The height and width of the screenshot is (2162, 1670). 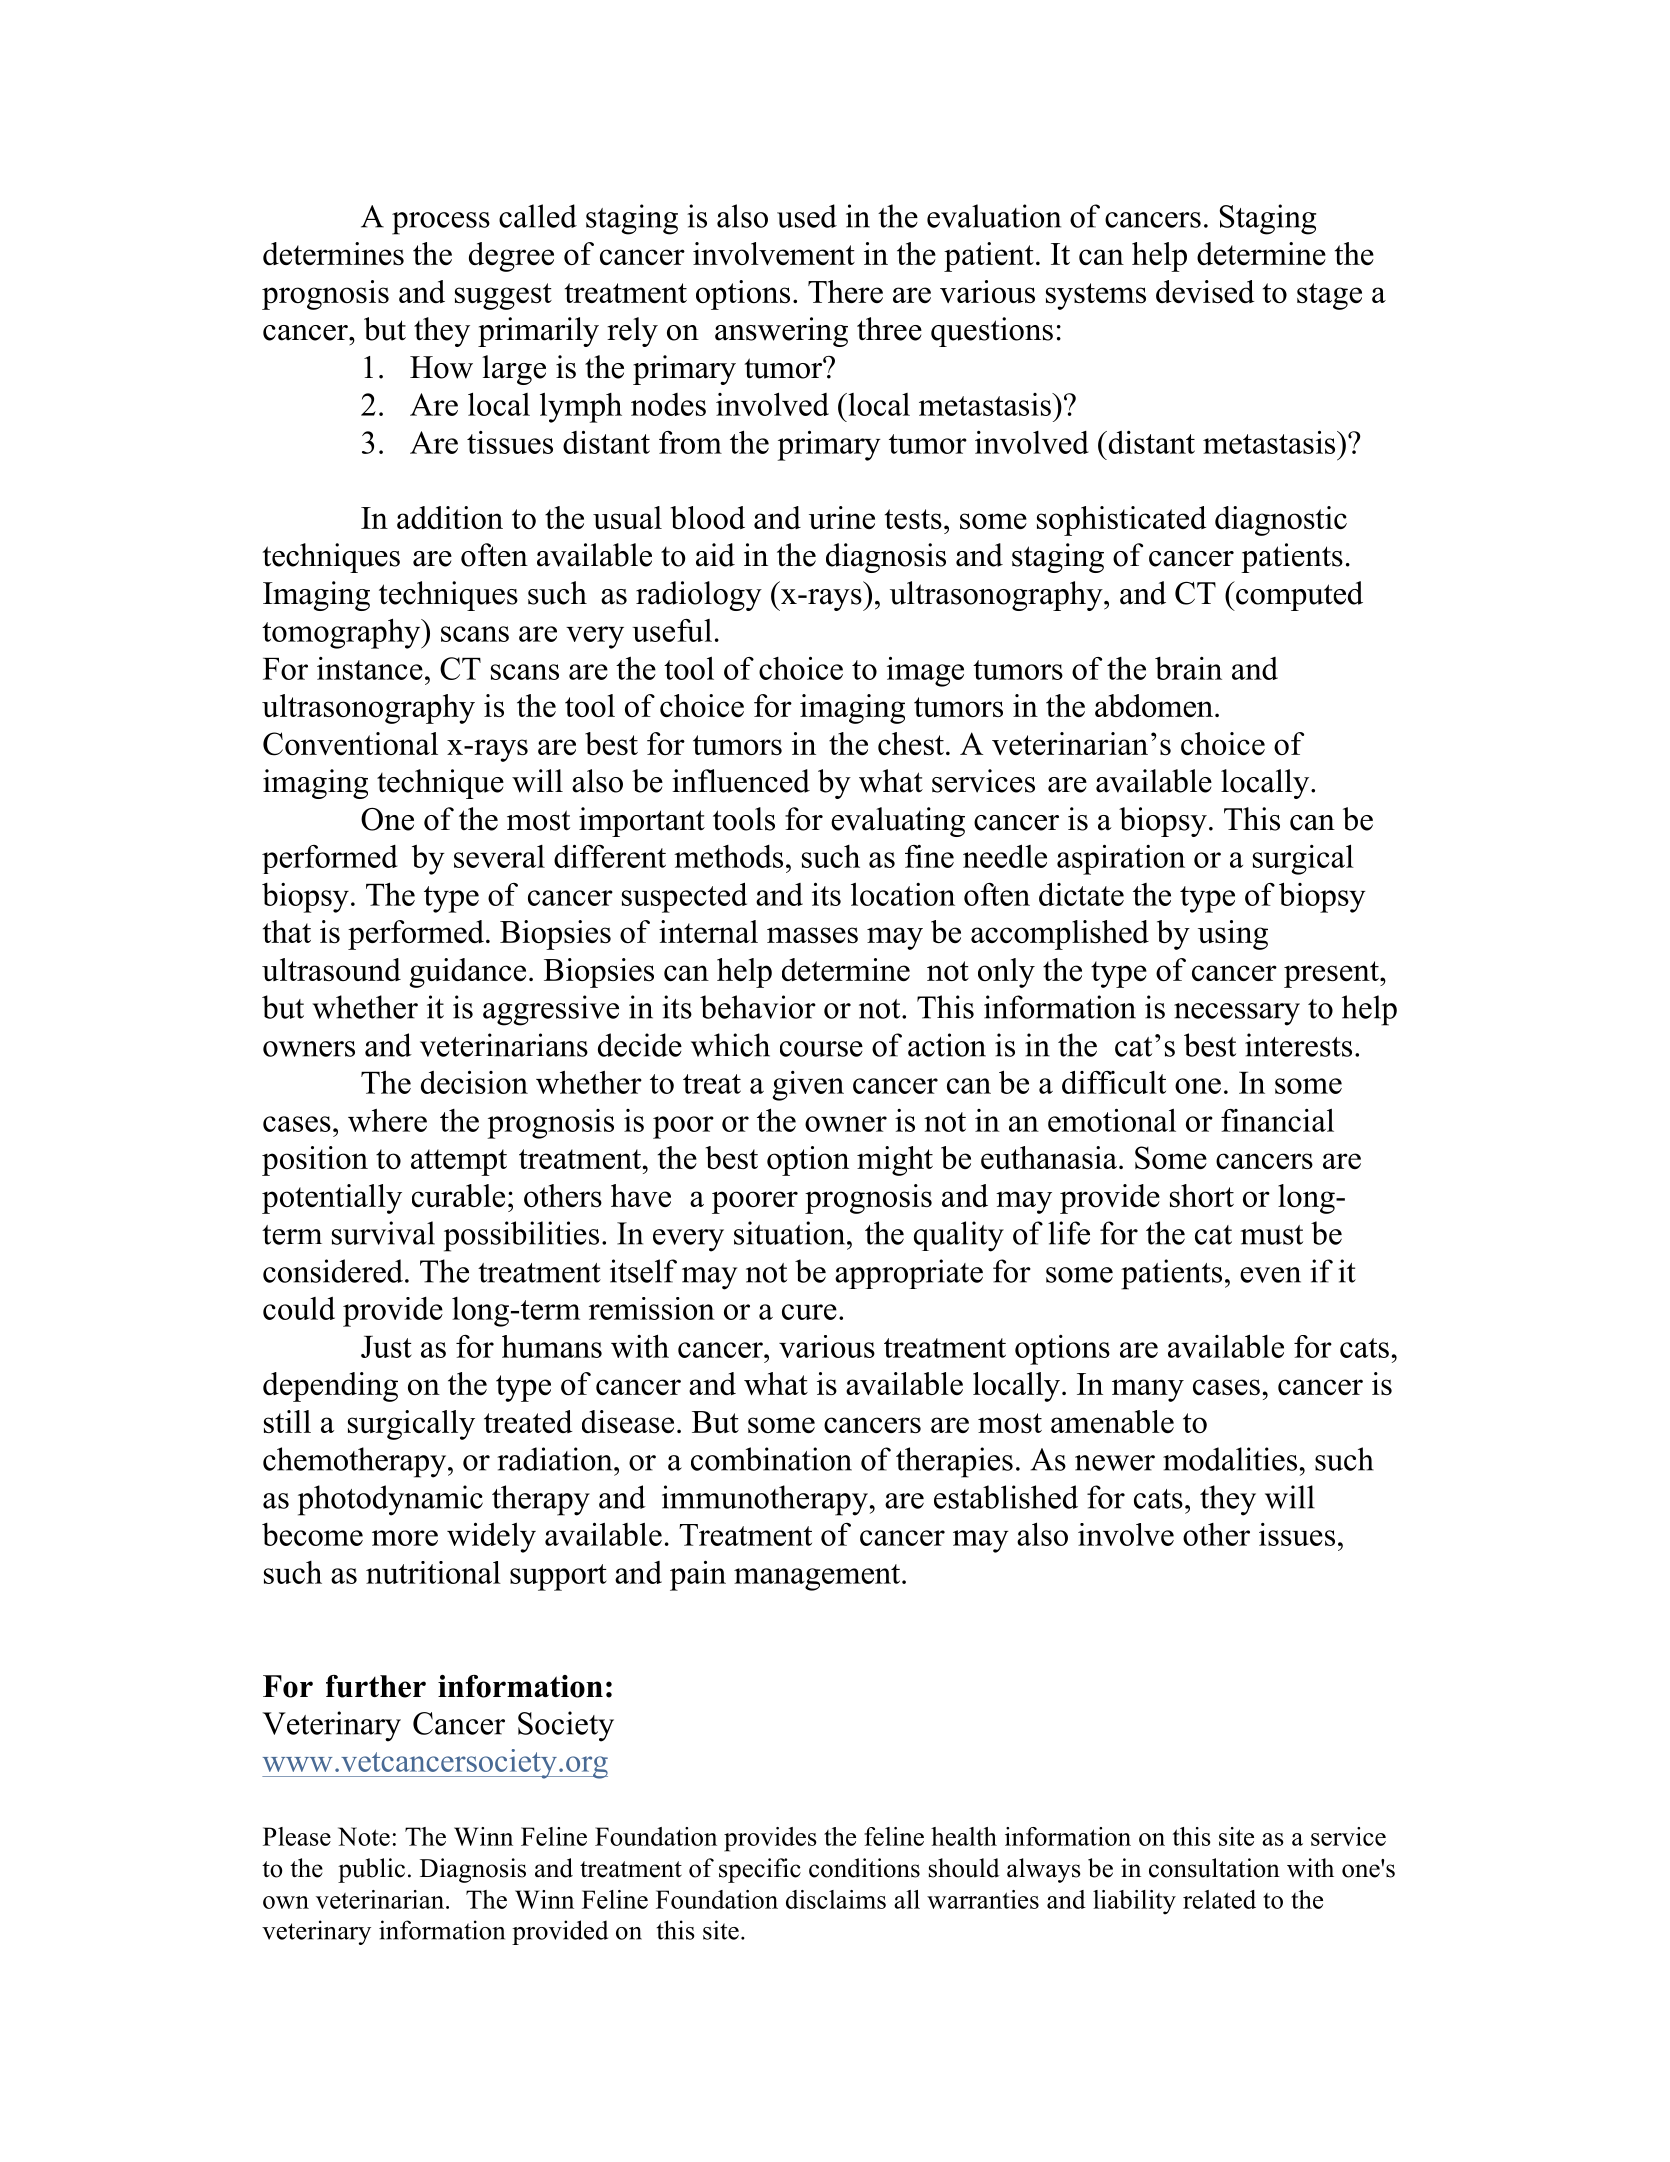 I want to click on photodynamic, so click(x=390, y=1500).
